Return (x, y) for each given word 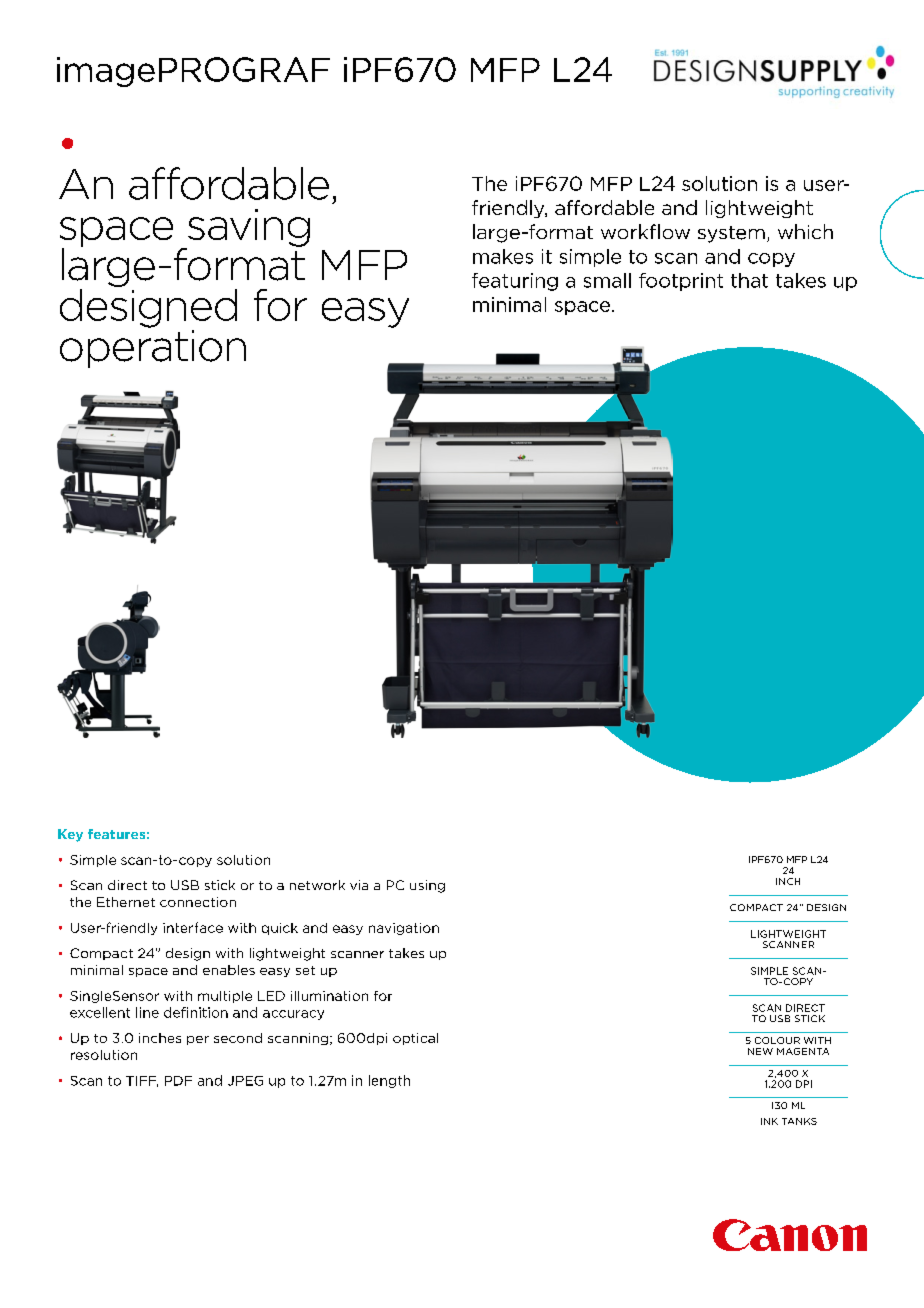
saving (247, 229)
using (427, 886)
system (731, 234)
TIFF (142, 1081)
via (359, 885)
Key (70, 835)
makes (503, 256)
